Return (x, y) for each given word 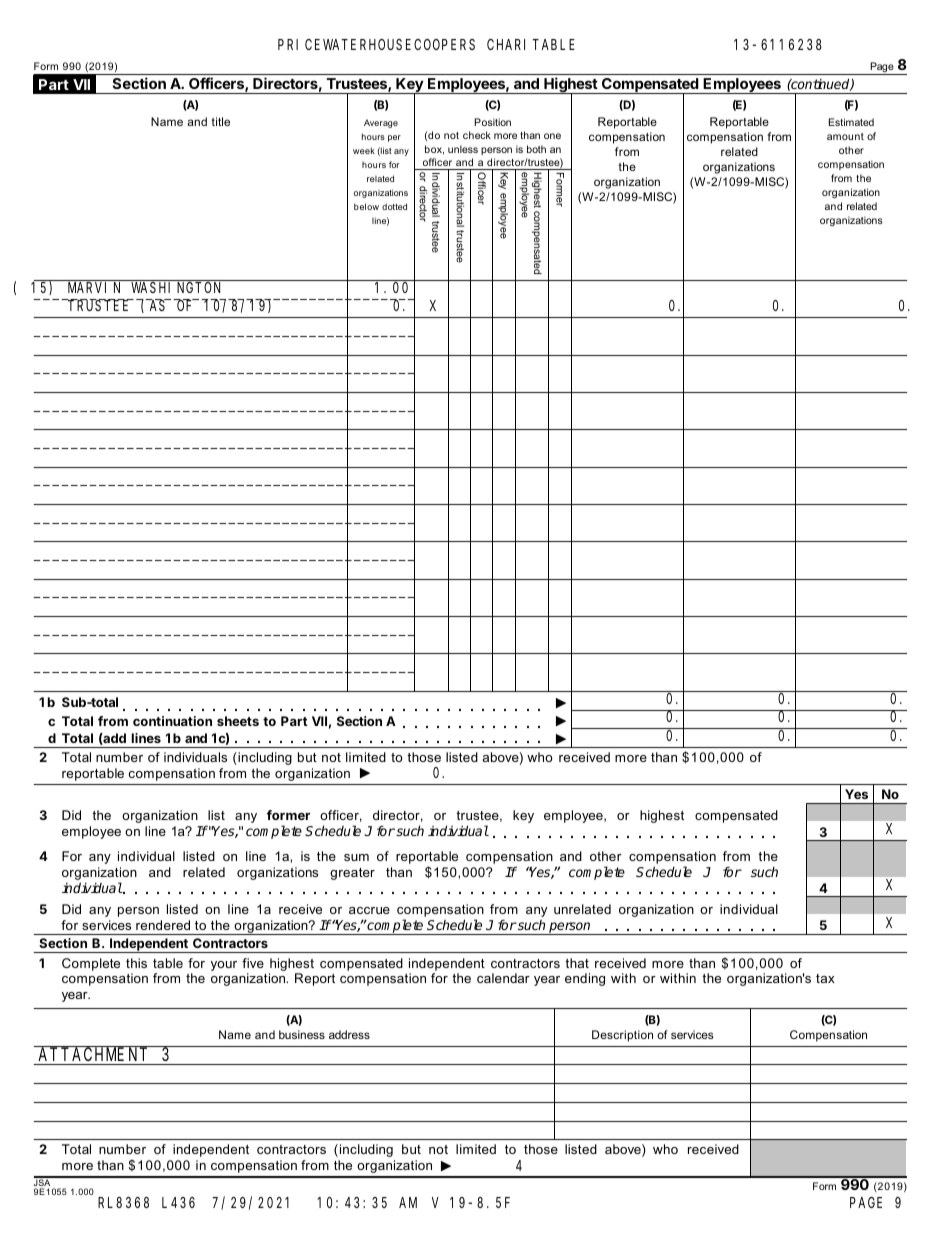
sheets (238, 721)
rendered (163, 925)
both (536, 149)
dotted (394, 206)
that (577, 963)
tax (825, 978)
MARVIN (94, 287)
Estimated (851, 122)
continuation (172, 721)
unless (463, 149)
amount (845, 136)
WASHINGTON (175, 287)
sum (356, 857)
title (221, 121)
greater (352, 874)
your (224, 966)
